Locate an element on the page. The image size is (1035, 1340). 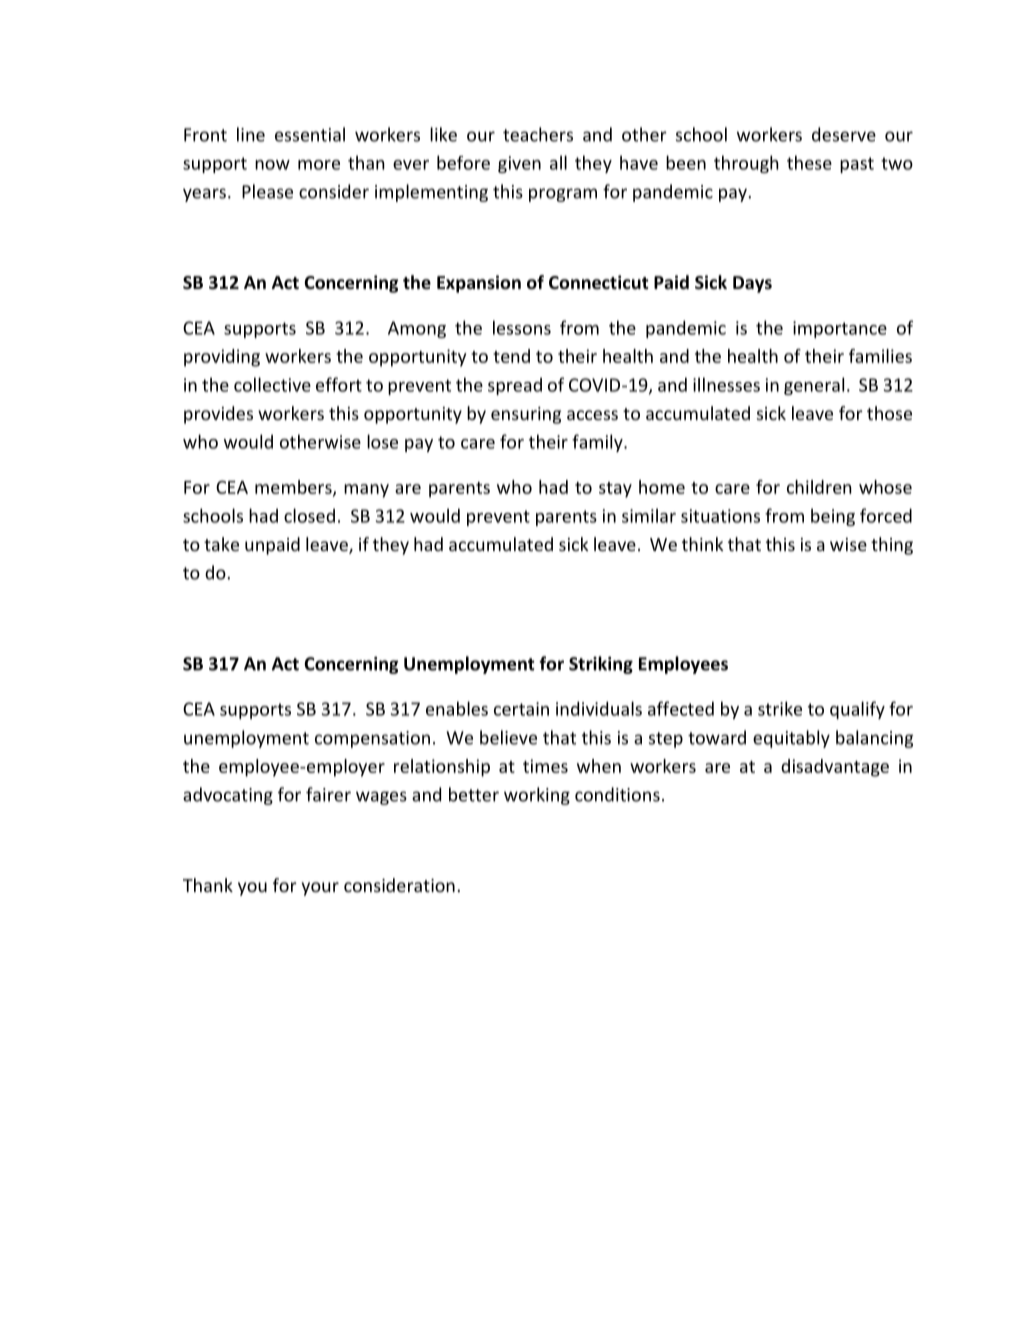
being is located at coordinates (833, 517).
